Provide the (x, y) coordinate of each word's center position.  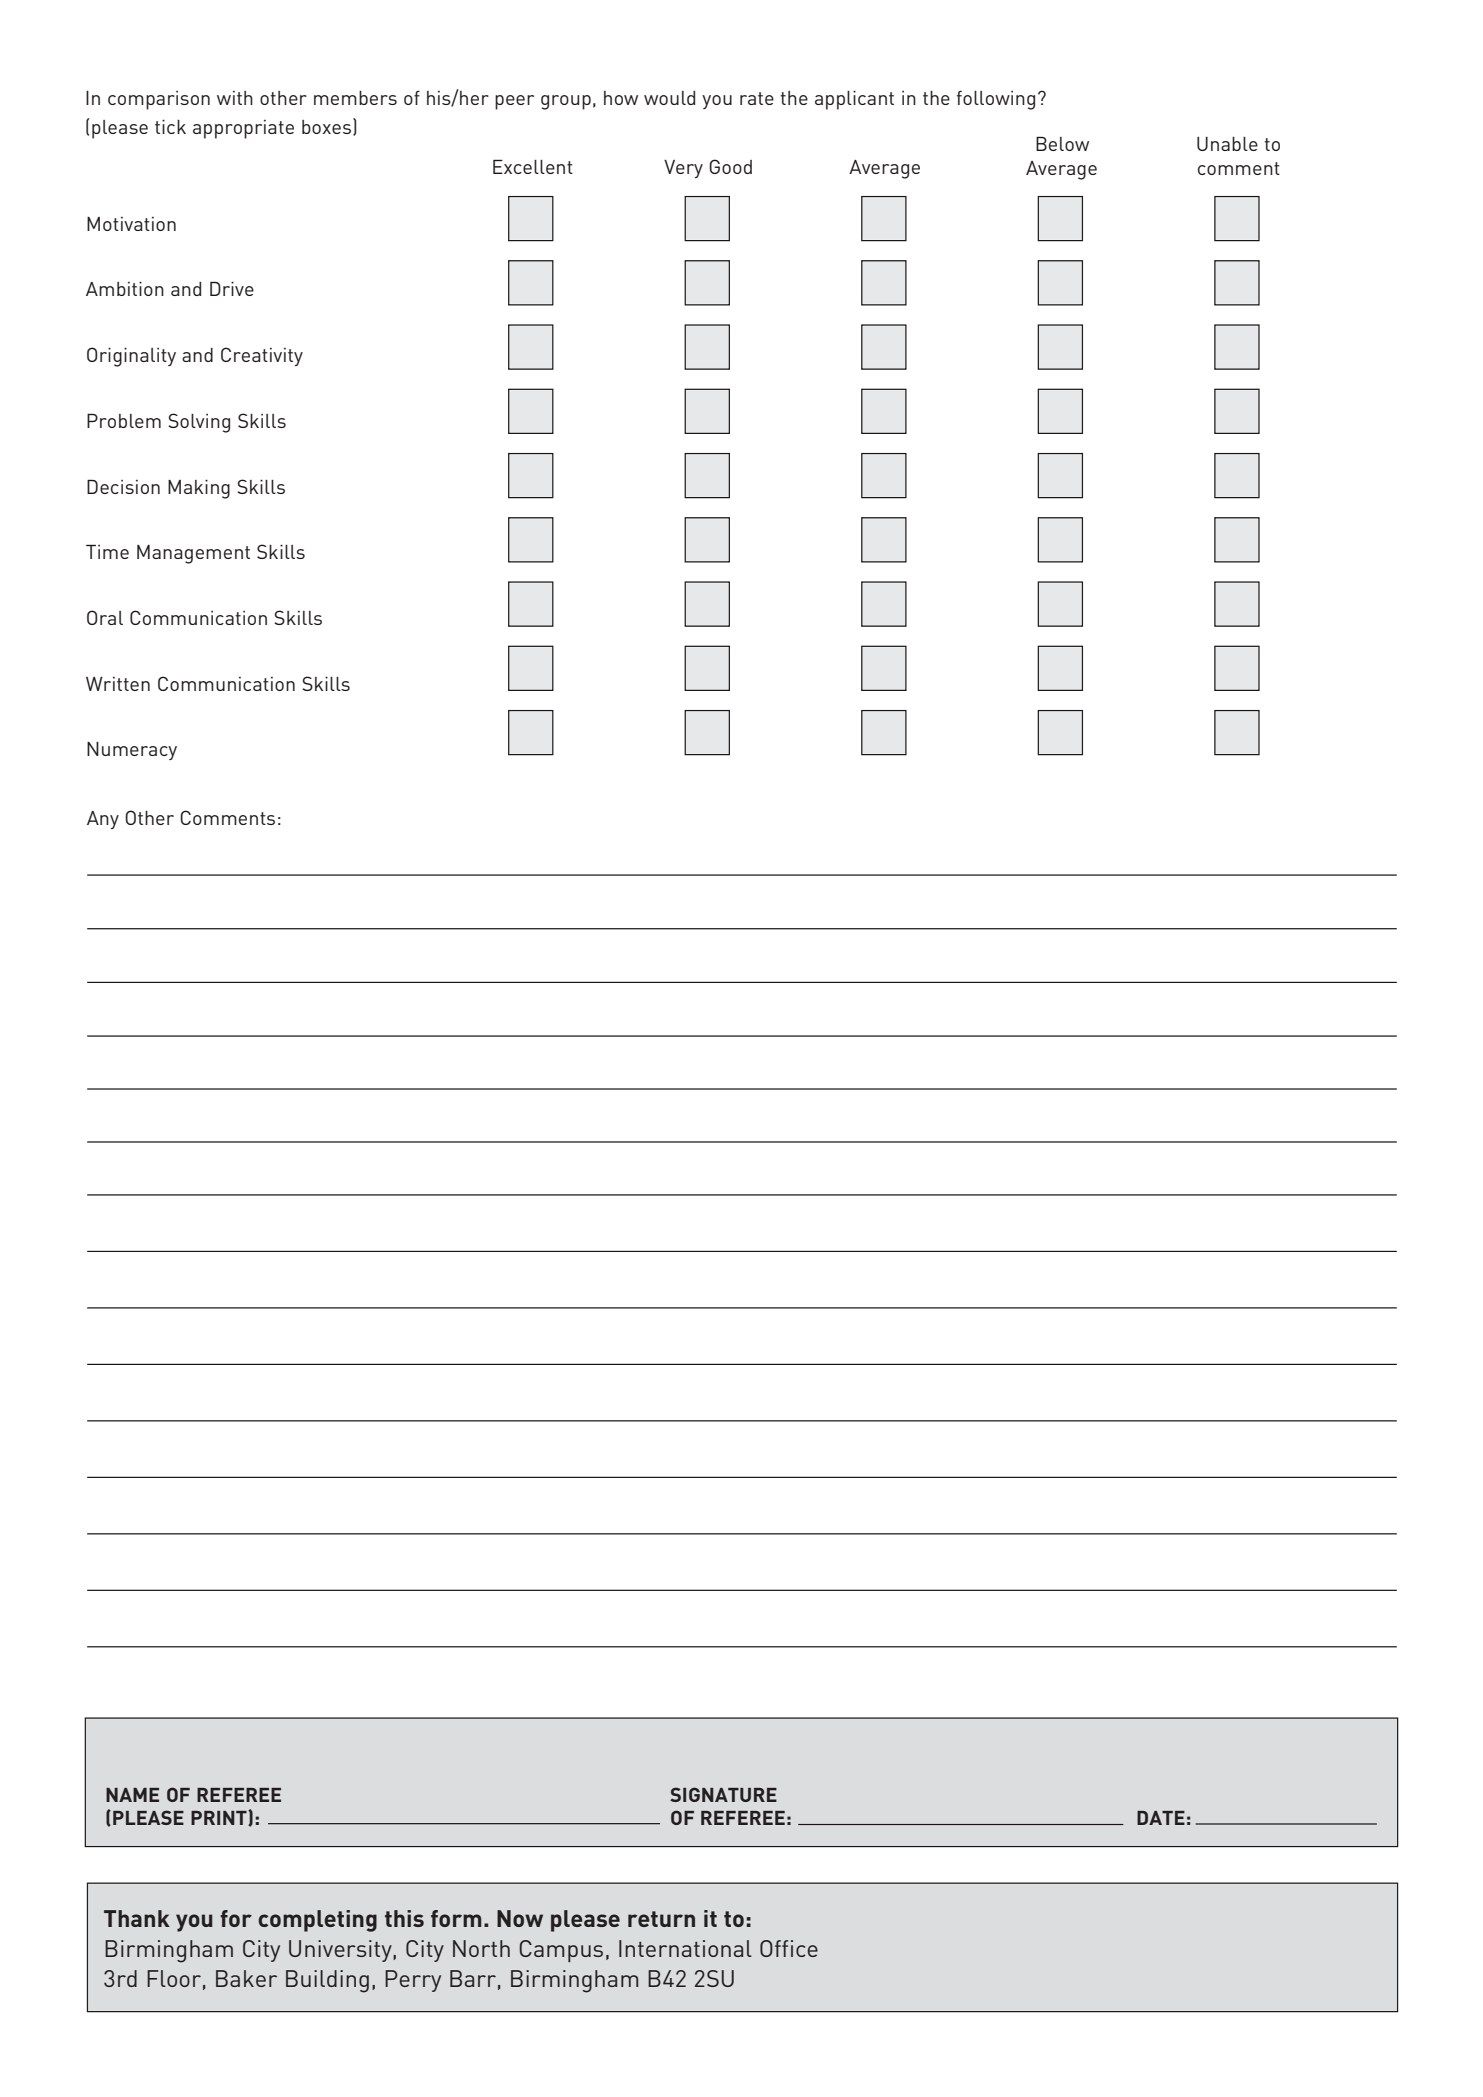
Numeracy (132, 751)
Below (1062, 143)
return (661, 1919)
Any (103, 820)
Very (683, 169)
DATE (1161, 1818)
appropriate (243, 129)
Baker (246, 1978)
